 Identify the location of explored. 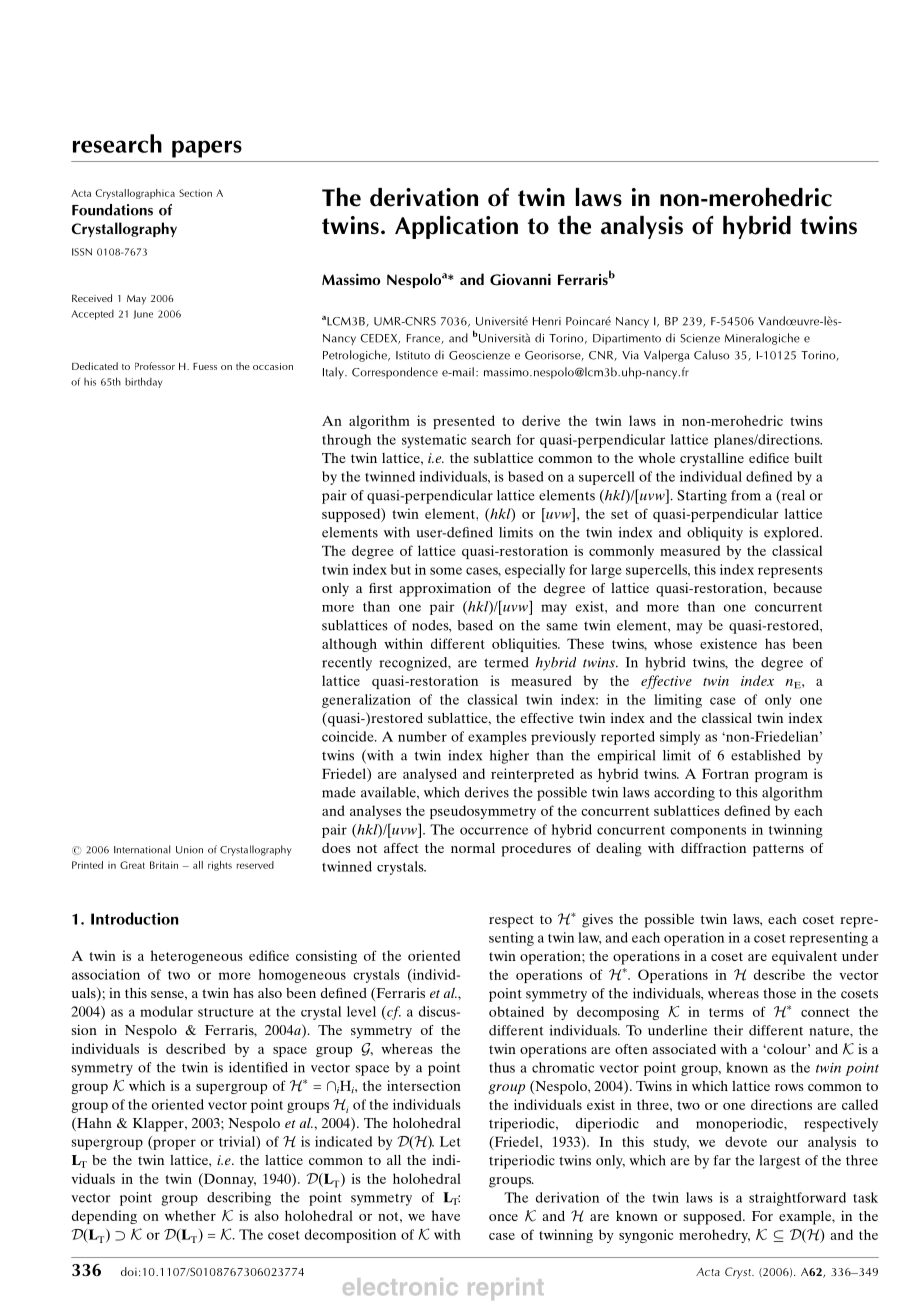
(792, 534).
